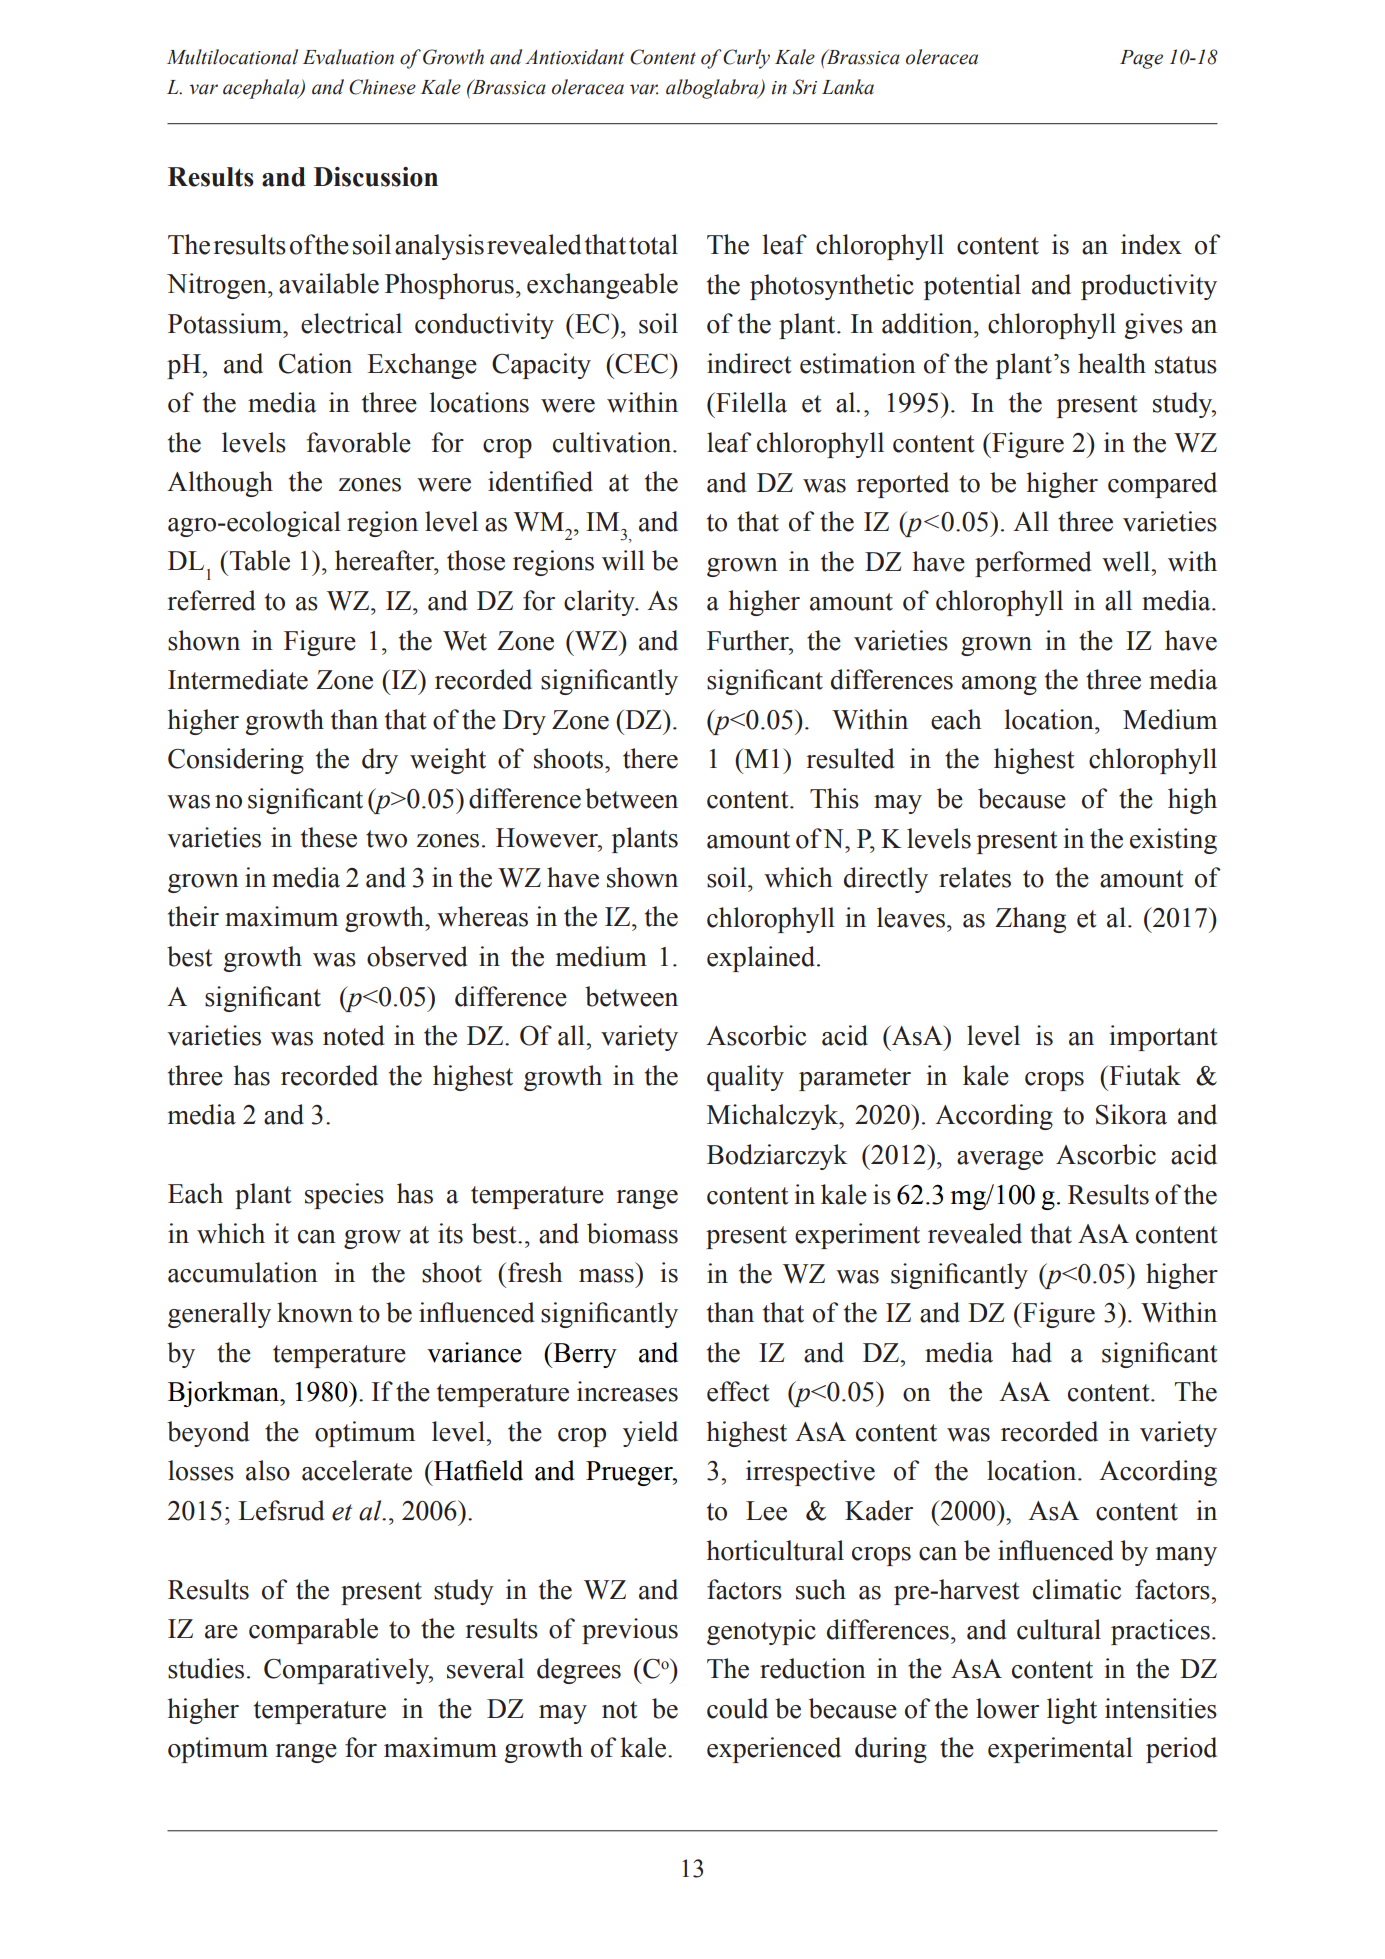 Image resolution: width=1385 pixels, height=1959 pixels. I want to click on light, so click(1072, 1711).
